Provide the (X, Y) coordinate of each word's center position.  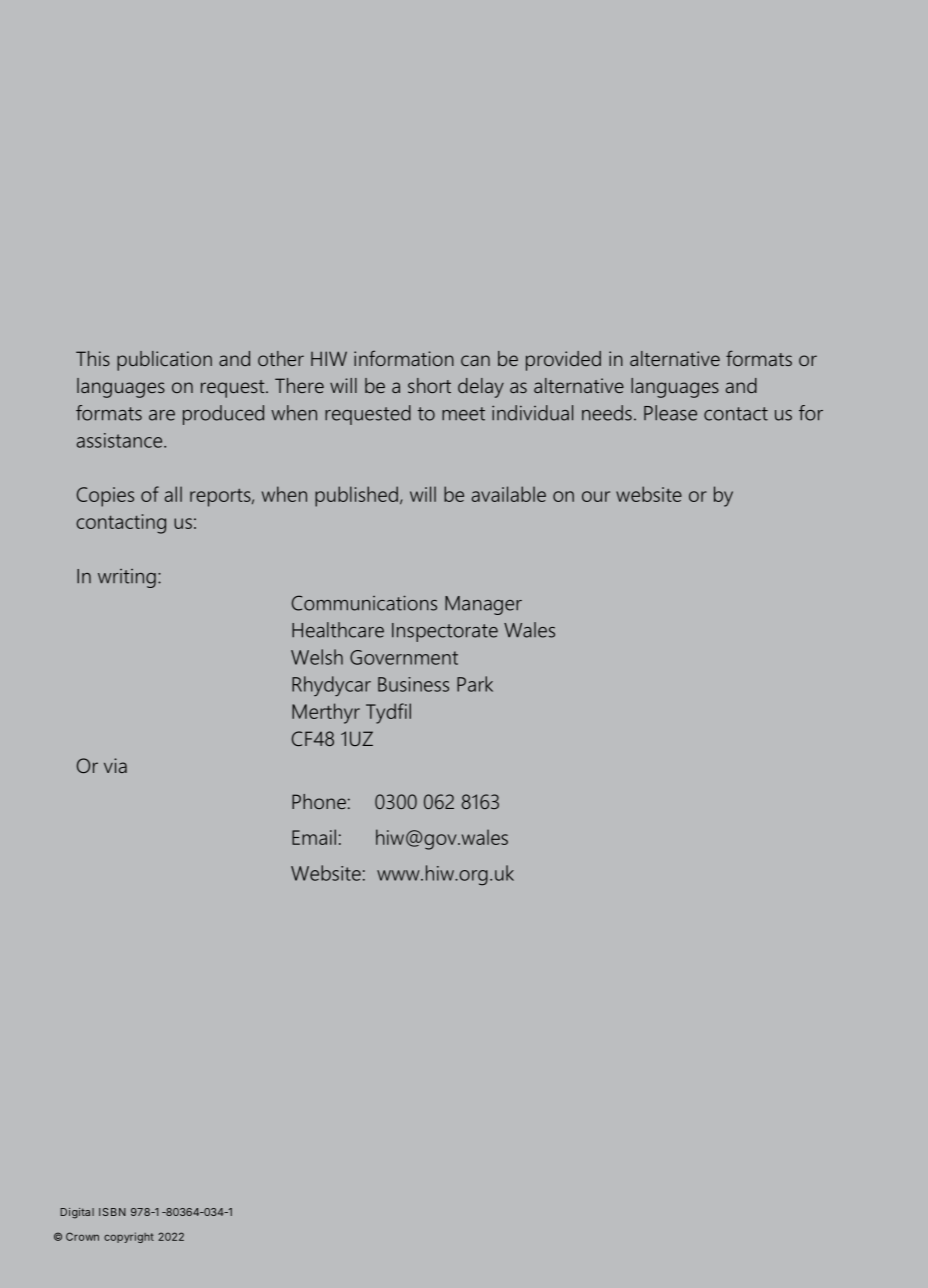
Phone (319, 801)
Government (404, 657)
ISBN (112, 1212)
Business (413, 684)
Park (475, 684)
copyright (129, 1237)
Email (314, 837)
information (404, 358)
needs (607, 413)
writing (127, 578)
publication (164, 361)
